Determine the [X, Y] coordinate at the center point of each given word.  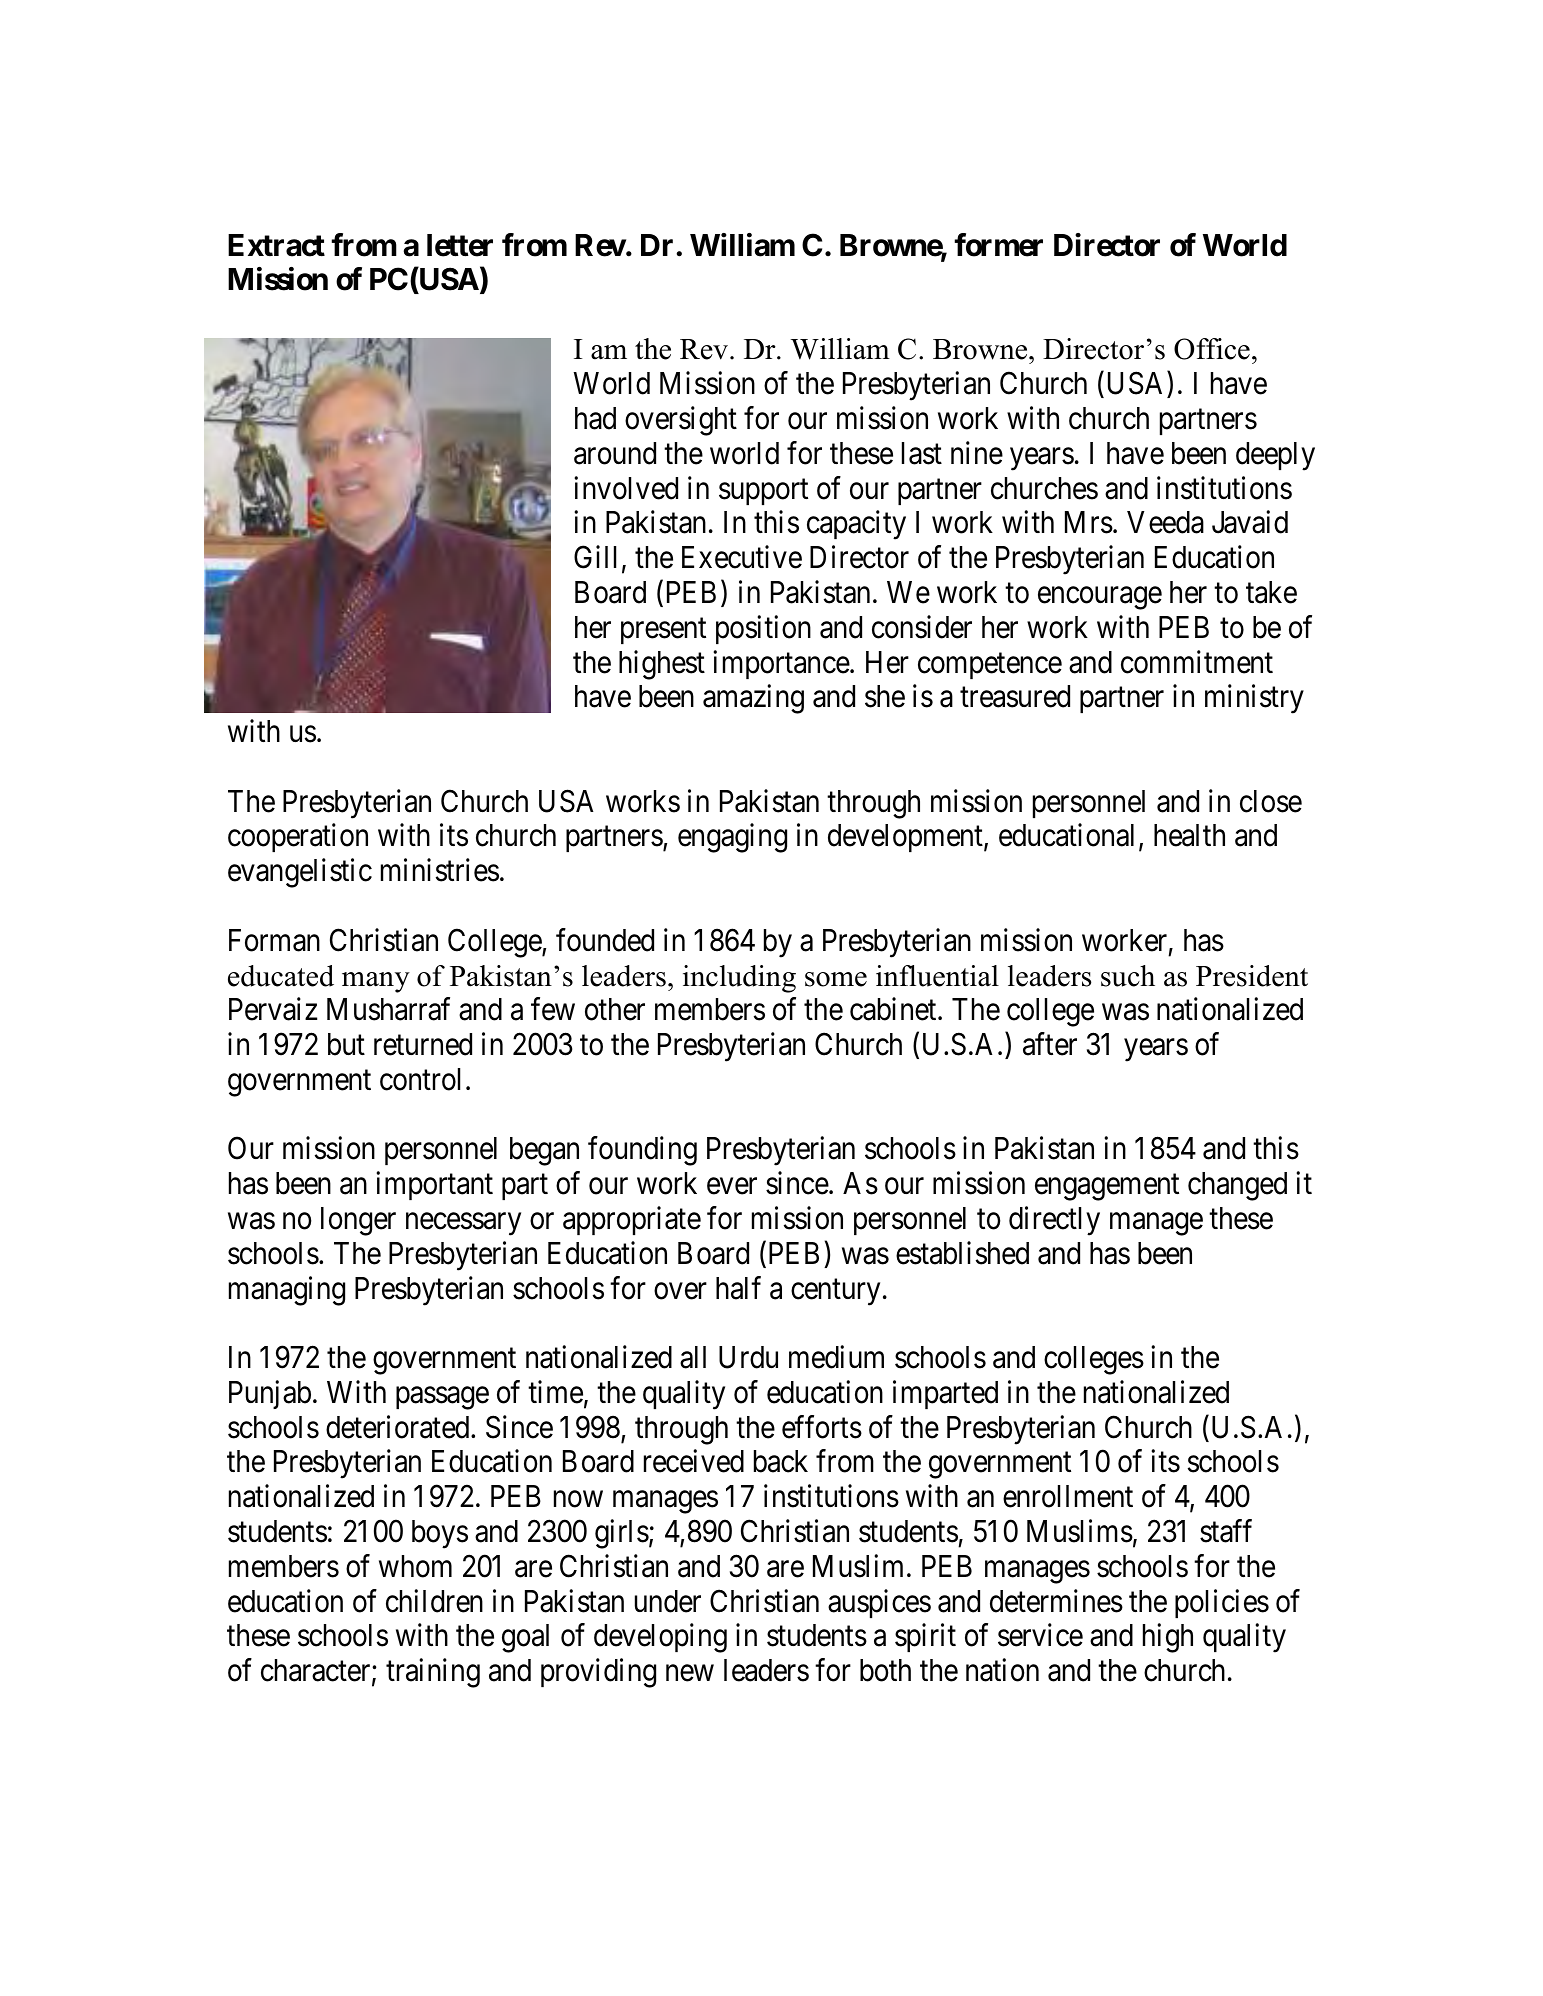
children [434, 1601]
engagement [1107, 1188]
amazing [753, 699]
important [434, 1186]
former [998, 245]
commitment [1197, 662]
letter [460, 245]
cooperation [298, 838]
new [690, 1673]
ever [732, 1186]
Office [1212, 349]
